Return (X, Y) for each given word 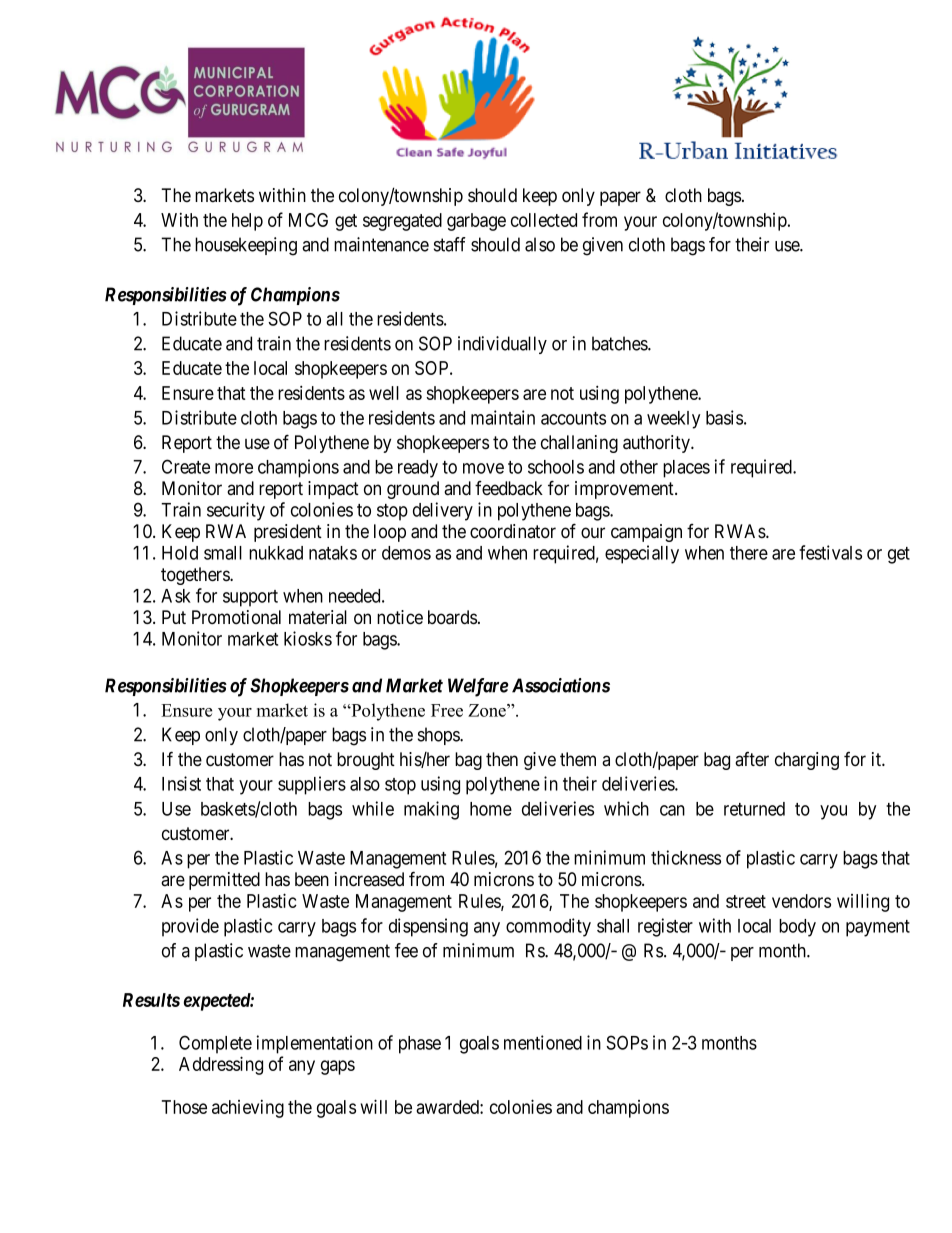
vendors (801, 901)
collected (544, 220)
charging (807, 761)
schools (556, 467)
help (247, 222)
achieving (248, 1109)
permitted (224, 881)
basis (724, 417)
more (234, 468)
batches (620, 343)
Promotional (236, 617)
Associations (561, 685)
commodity (548, 927)
